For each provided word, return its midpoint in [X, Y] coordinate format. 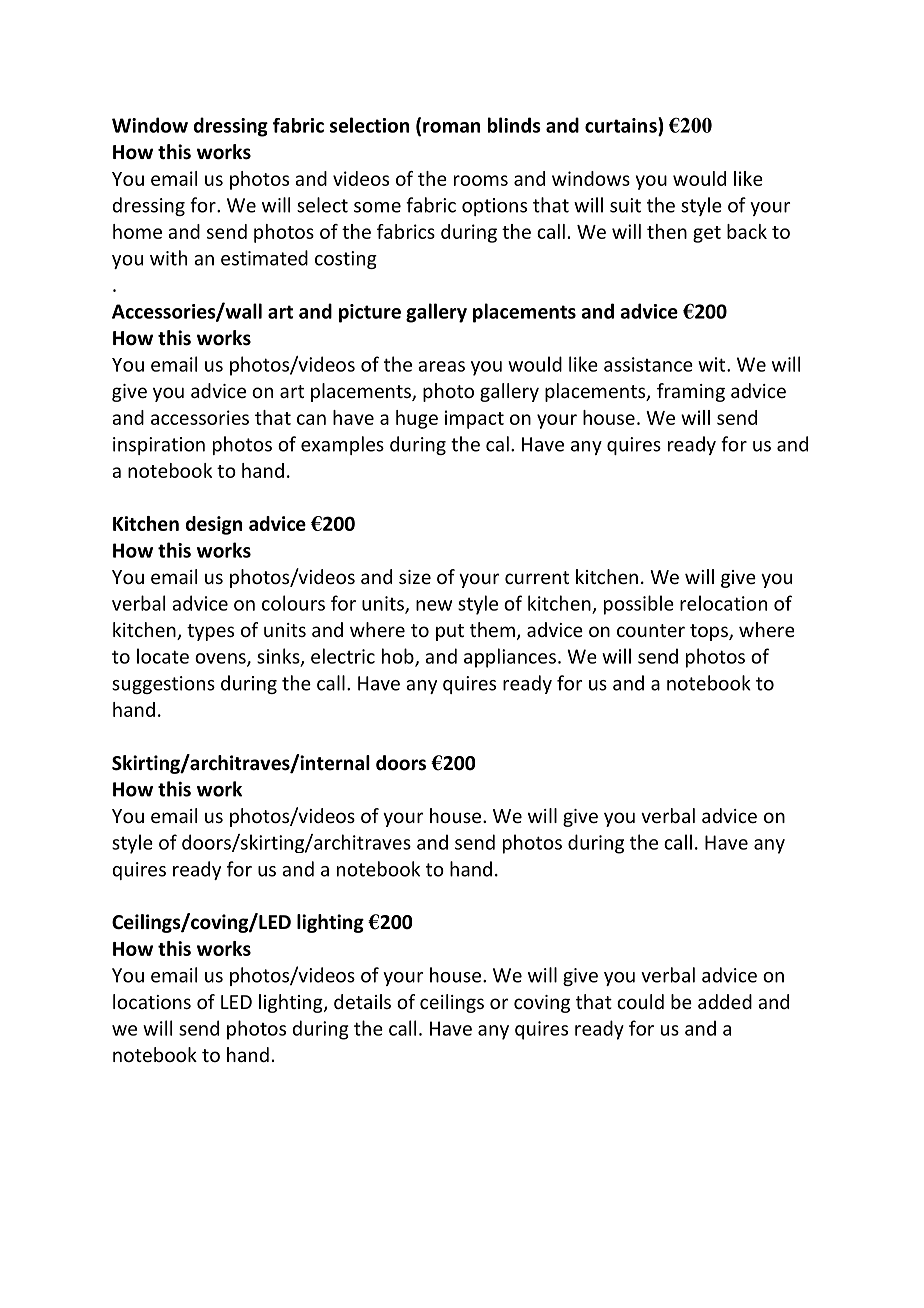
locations [152, 1001]
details [362, 1001]
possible [639, 605]
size [415, 577]
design [214, 525]
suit [625, 205]
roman [451, 127]
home [137, 231]
